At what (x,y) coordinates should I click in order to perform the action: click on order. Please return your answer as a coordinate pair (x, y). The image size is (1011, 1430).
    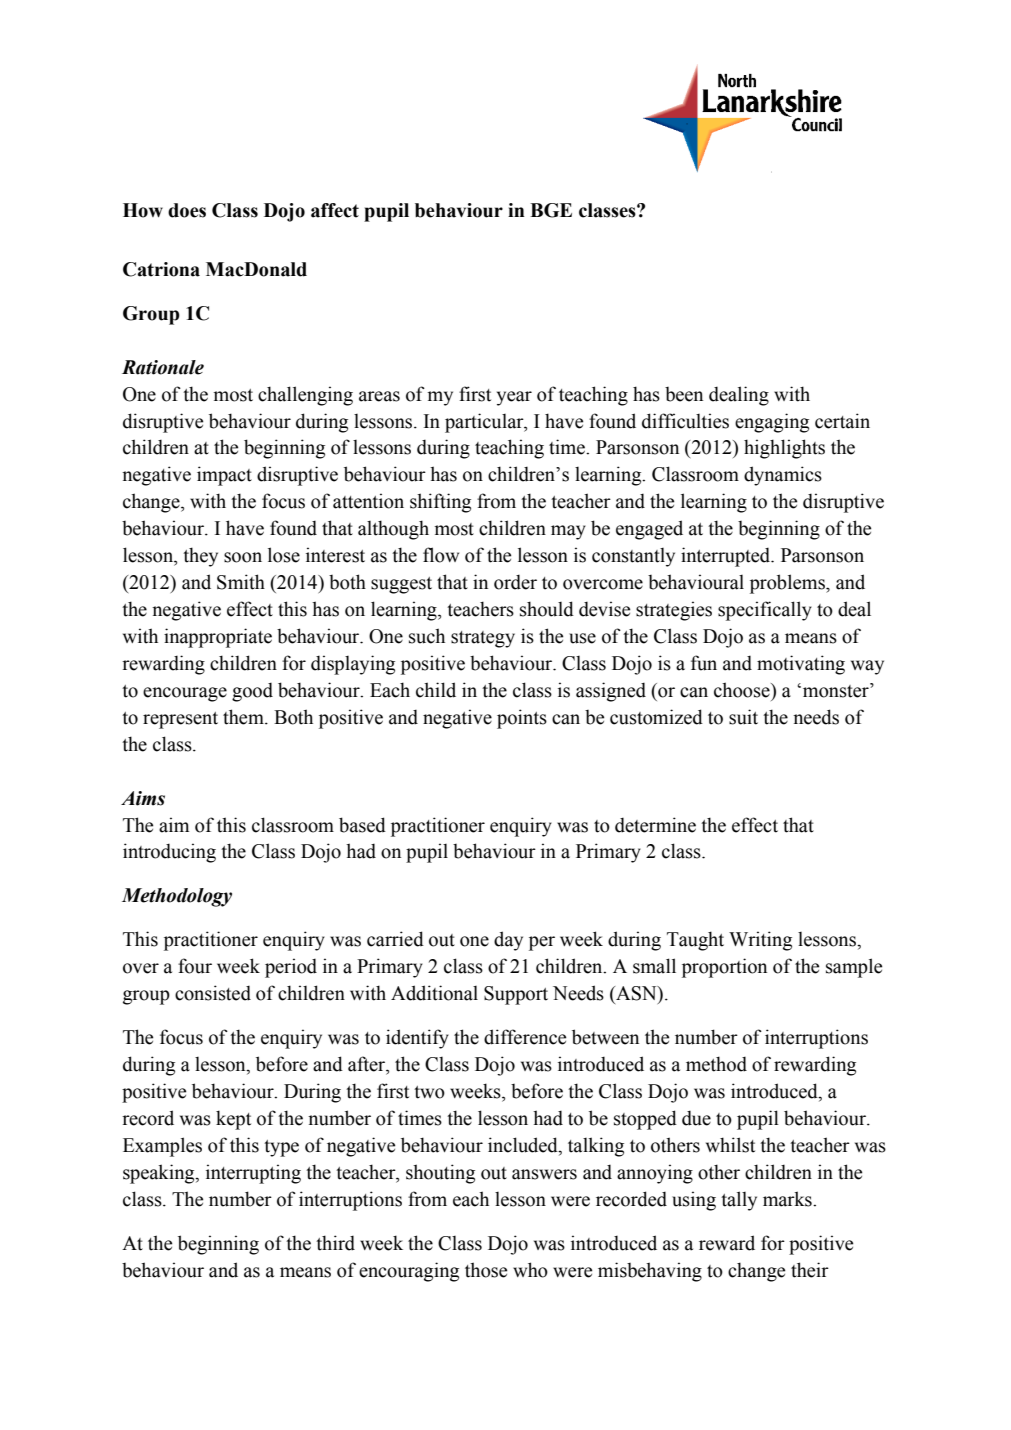
    Looking at the image, I should click on (515, 582).
